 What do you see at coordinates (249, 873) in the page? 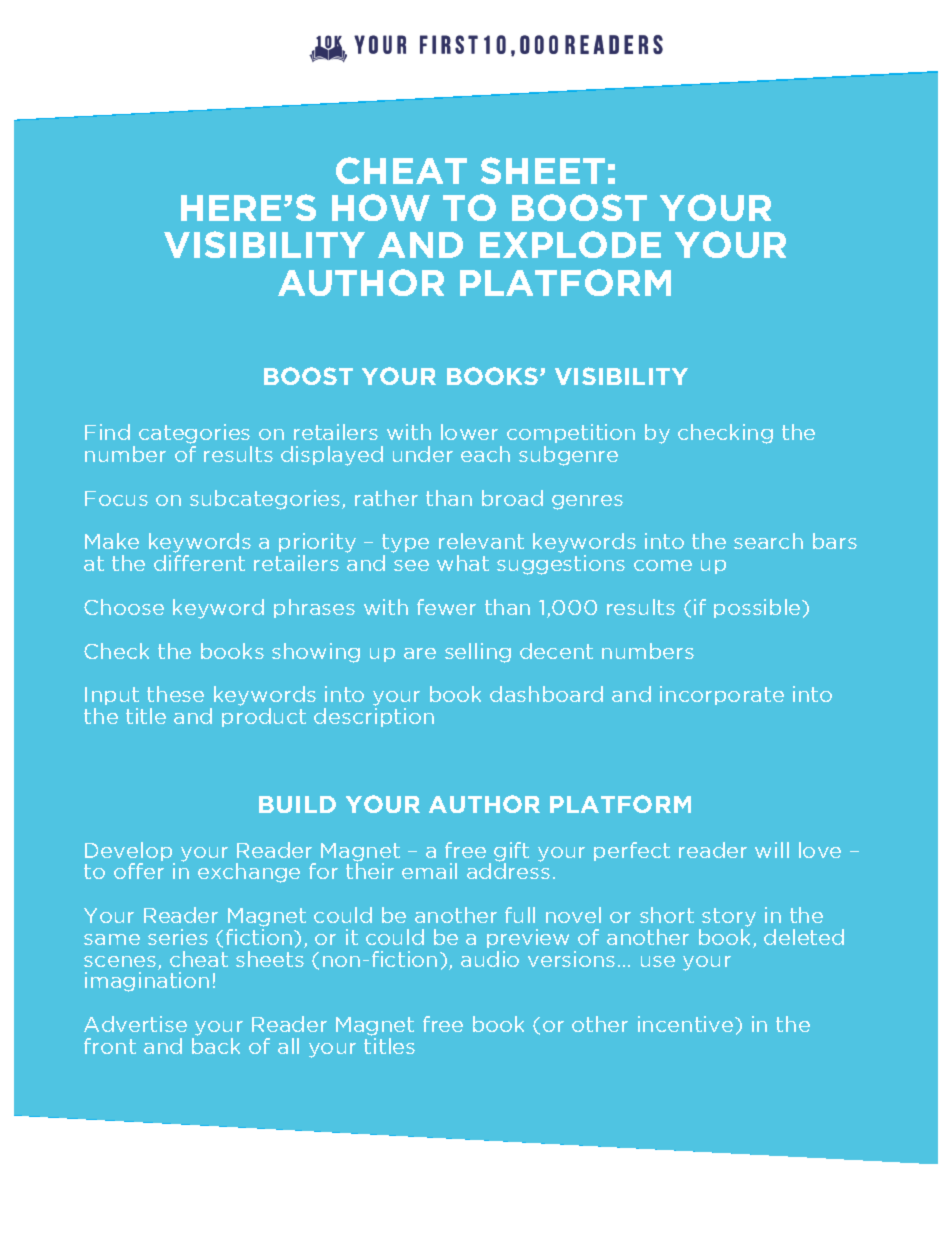
I see `exchange` at bounding box center [249, 873].
